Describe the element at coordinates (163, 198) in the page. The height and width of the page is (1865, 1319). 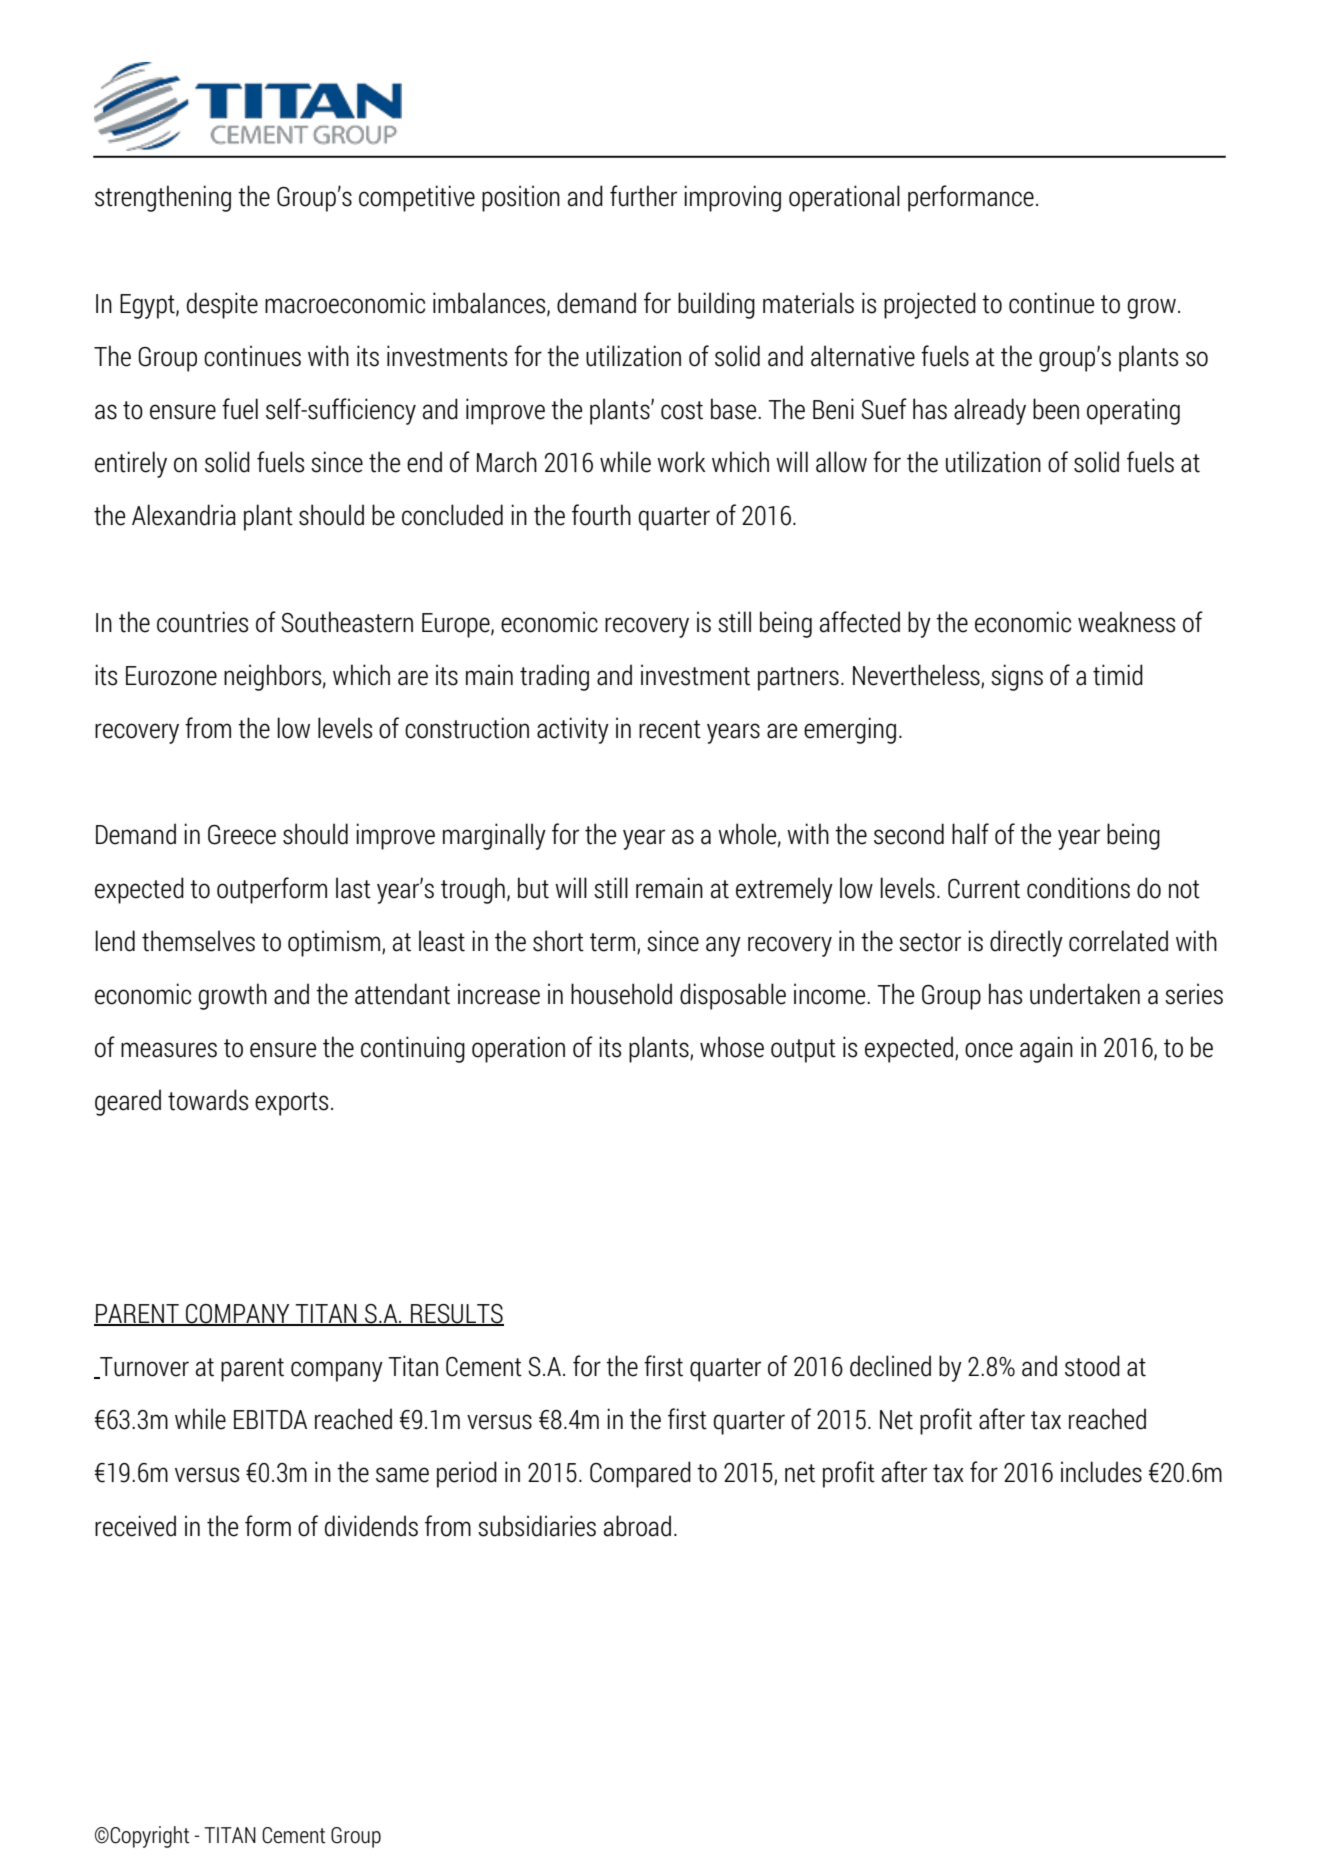
I see `strengthening` at that location.
